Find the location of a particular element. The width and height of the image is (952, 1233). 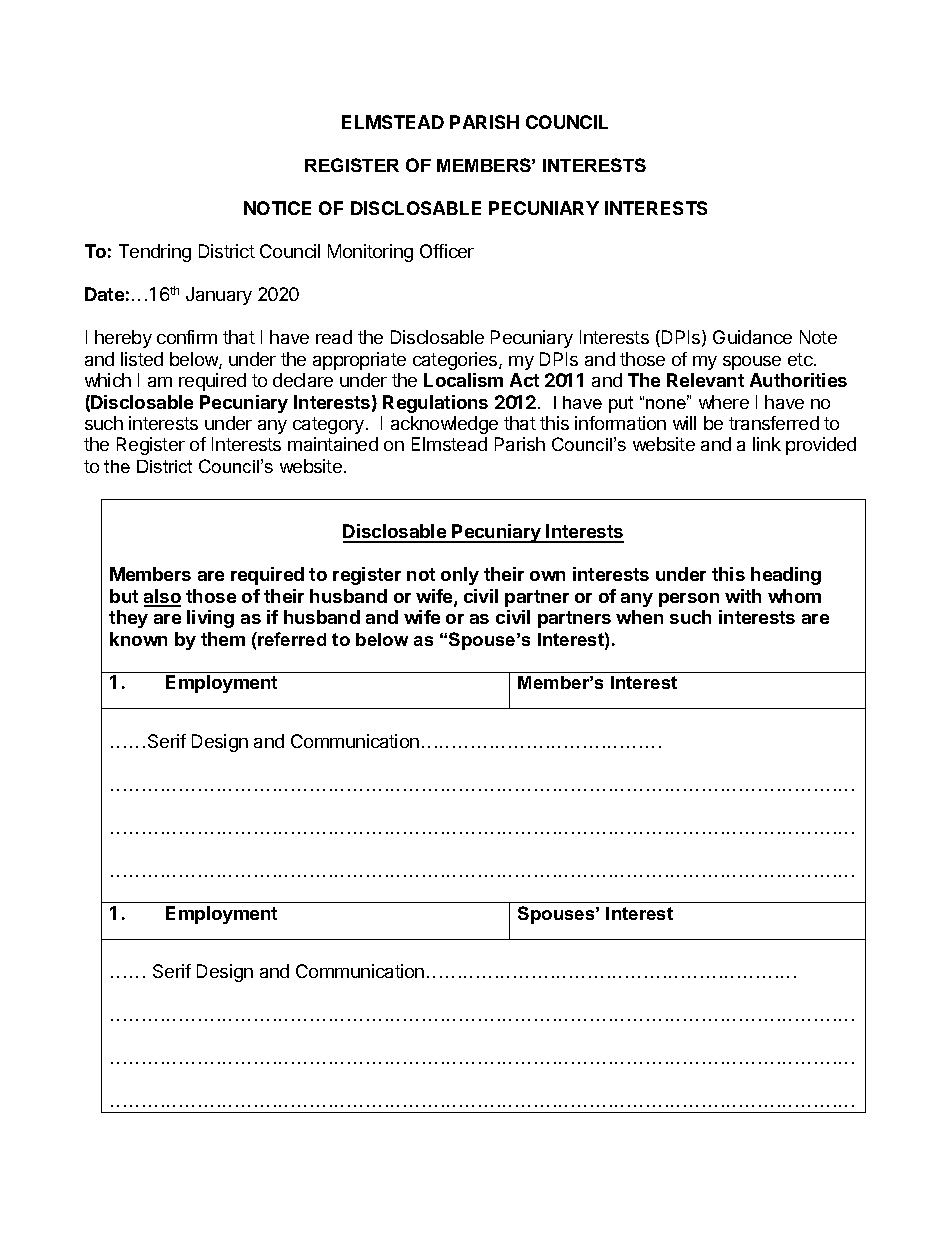

NOTICE is located at coordinates (277, 208).
